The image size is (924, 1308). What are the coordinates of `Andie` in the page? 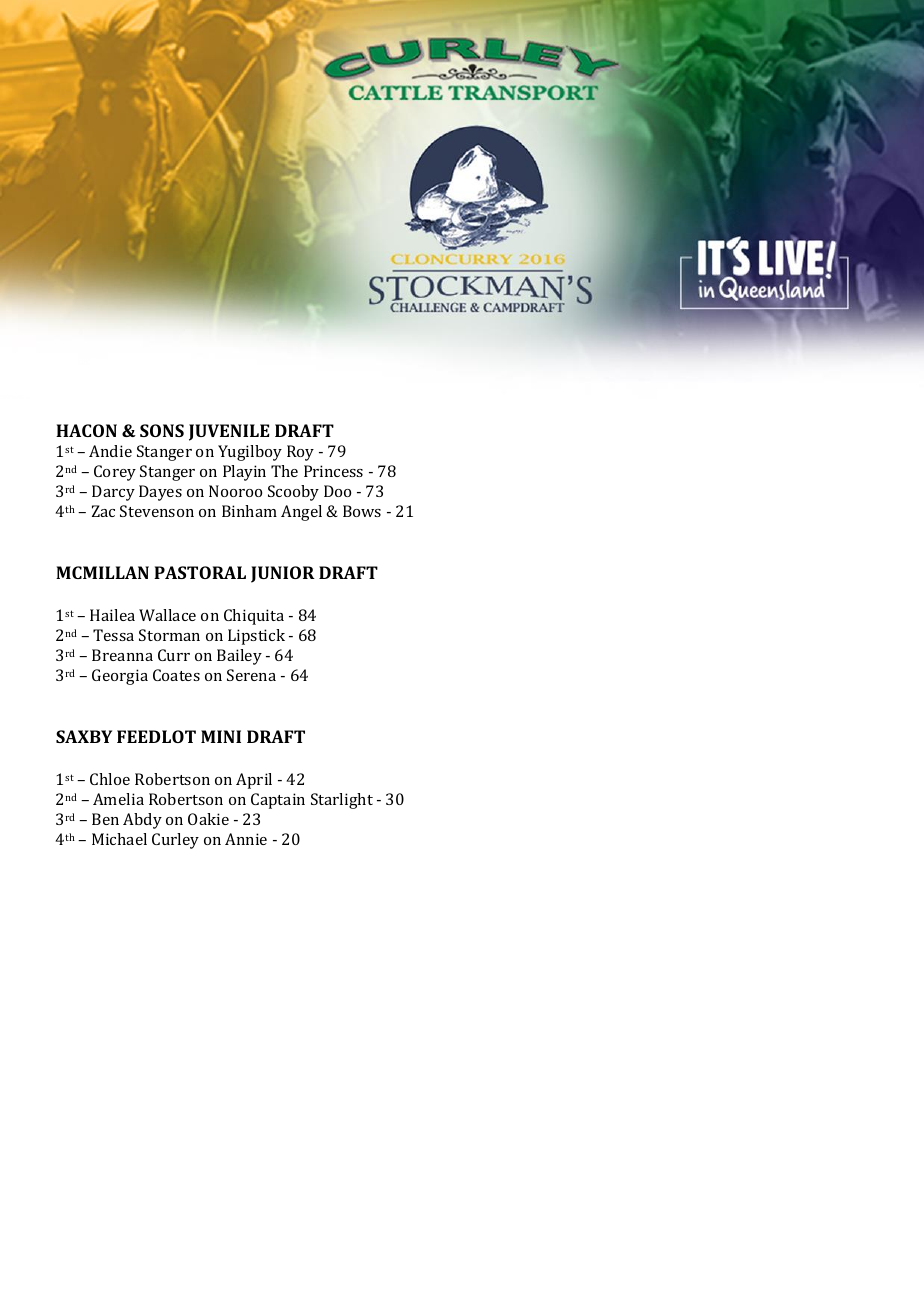 It's located at (110, 451).
